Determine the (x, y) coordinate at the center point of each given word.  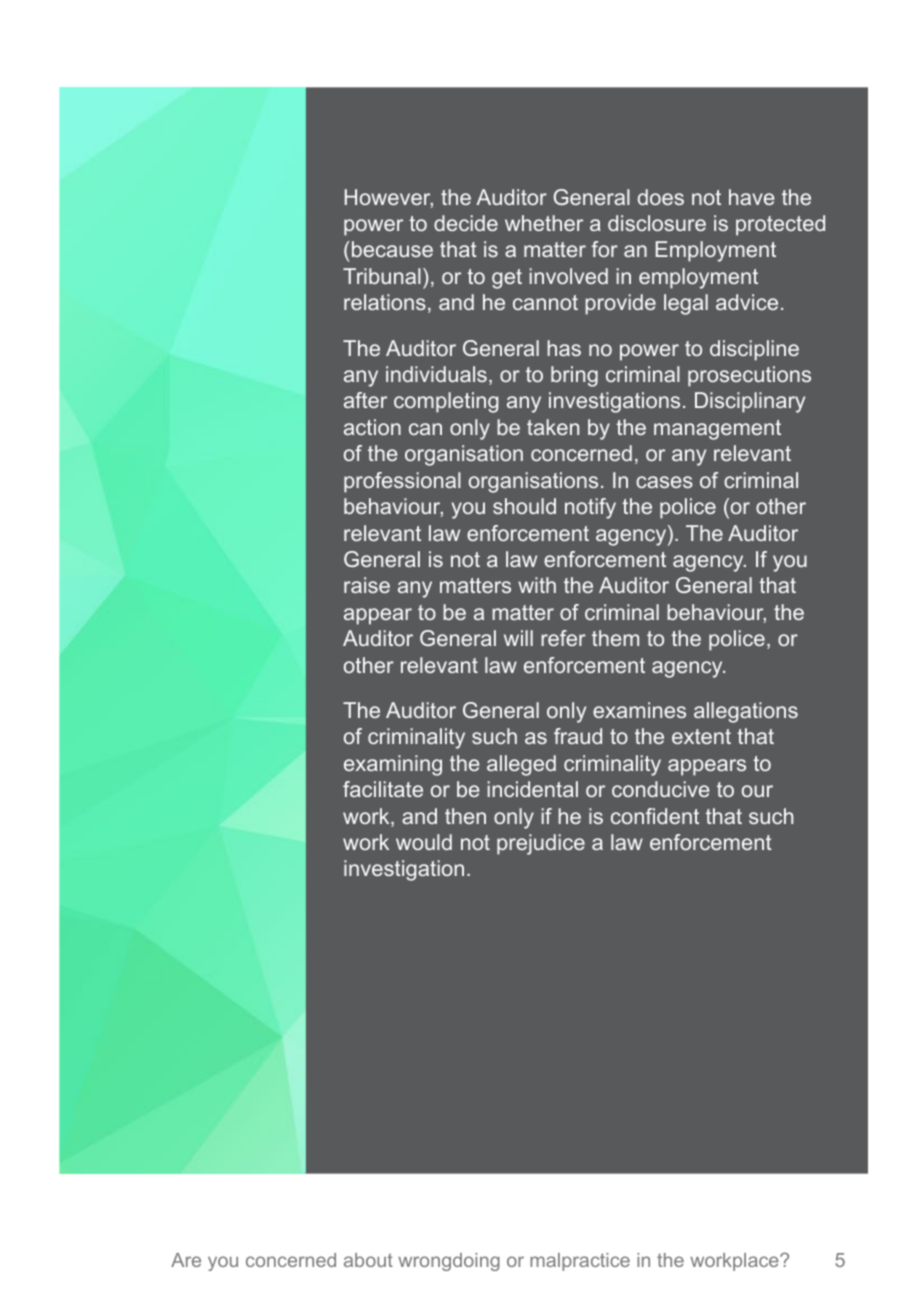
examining (393, 765)
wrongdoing (449, 1262)
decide (466, 223)
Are (186, 1260)
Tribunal (382, 276)
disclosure (657, 223)
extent (701, 736)
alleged (521, 765)
